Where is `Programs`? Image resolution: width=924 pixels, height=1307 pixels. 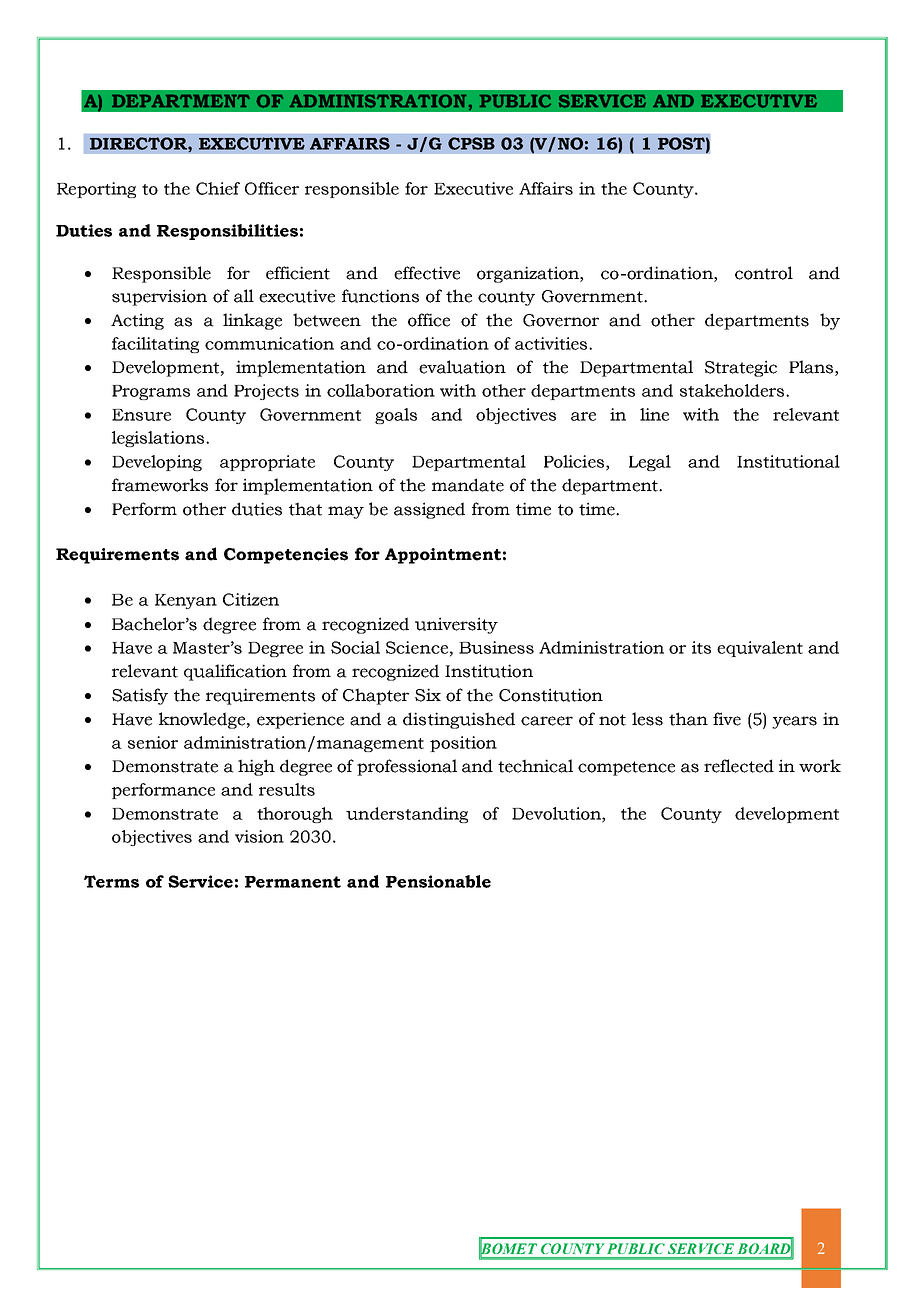 Programs is located at coordinates (151, 392).
